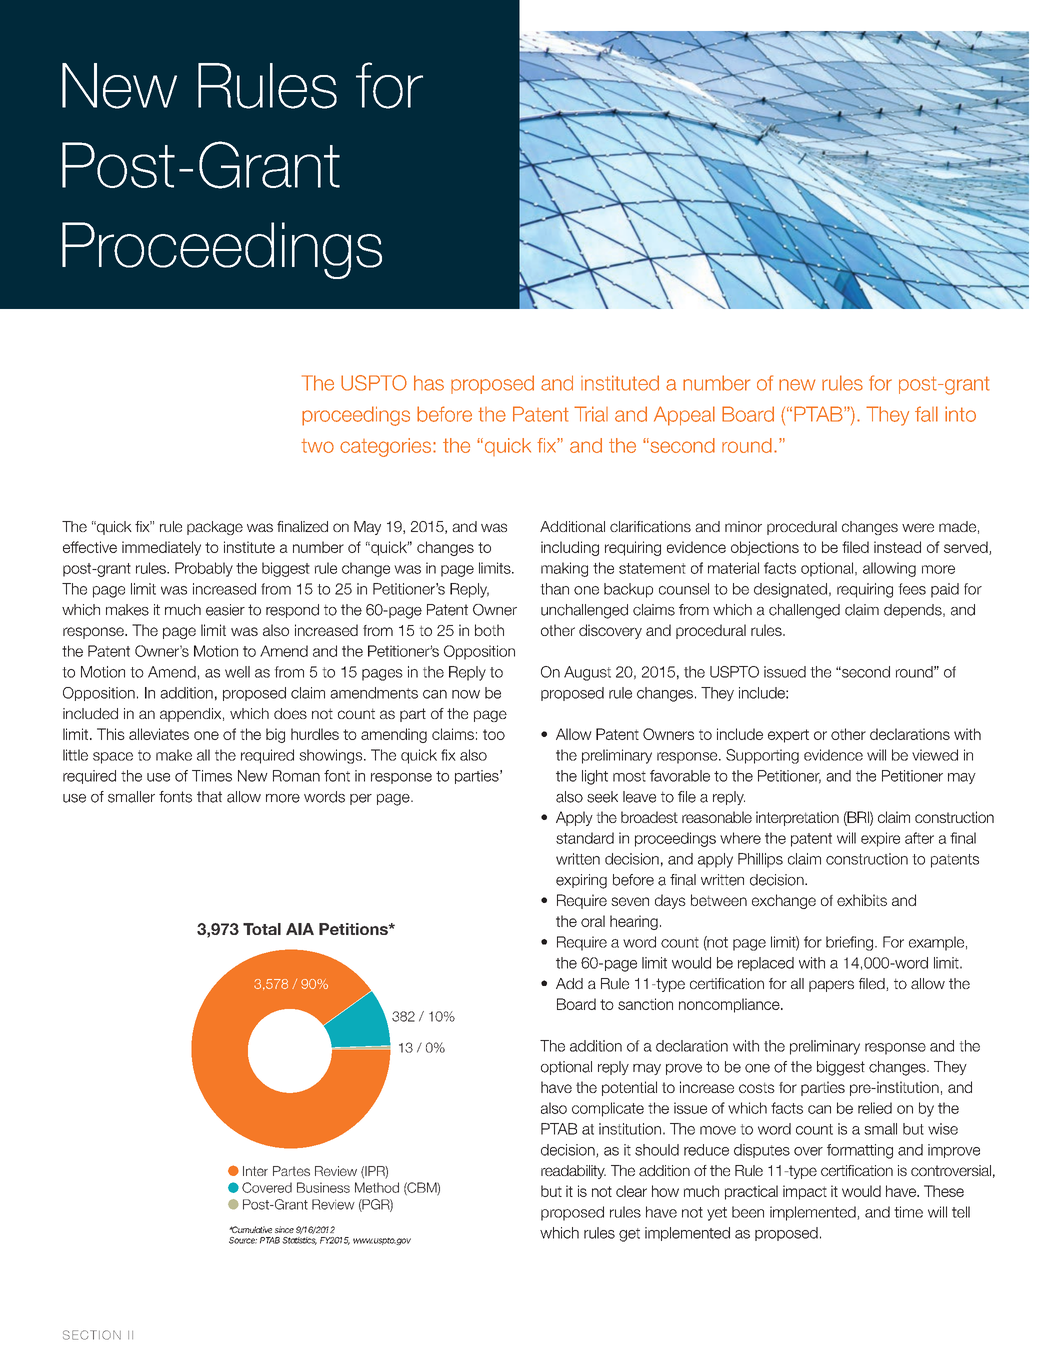 Image resolution: width=1060 pixels, height=1371 pixels. Describe the element at coordinates (880, 839) in the screenshot. I see `expire` at that location.
